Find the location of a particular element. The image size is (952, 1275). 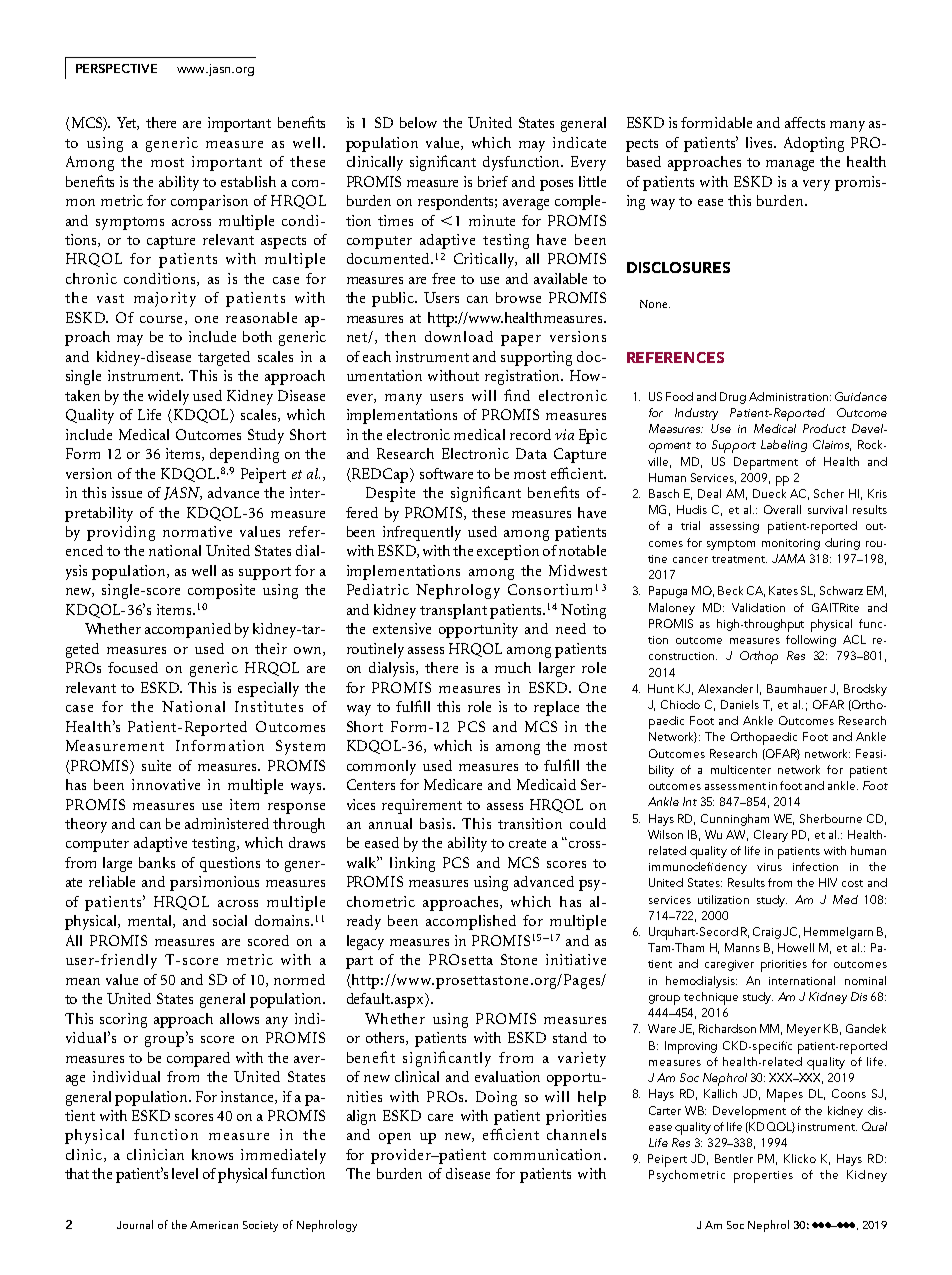

below is located at coordinates (418, 122).
